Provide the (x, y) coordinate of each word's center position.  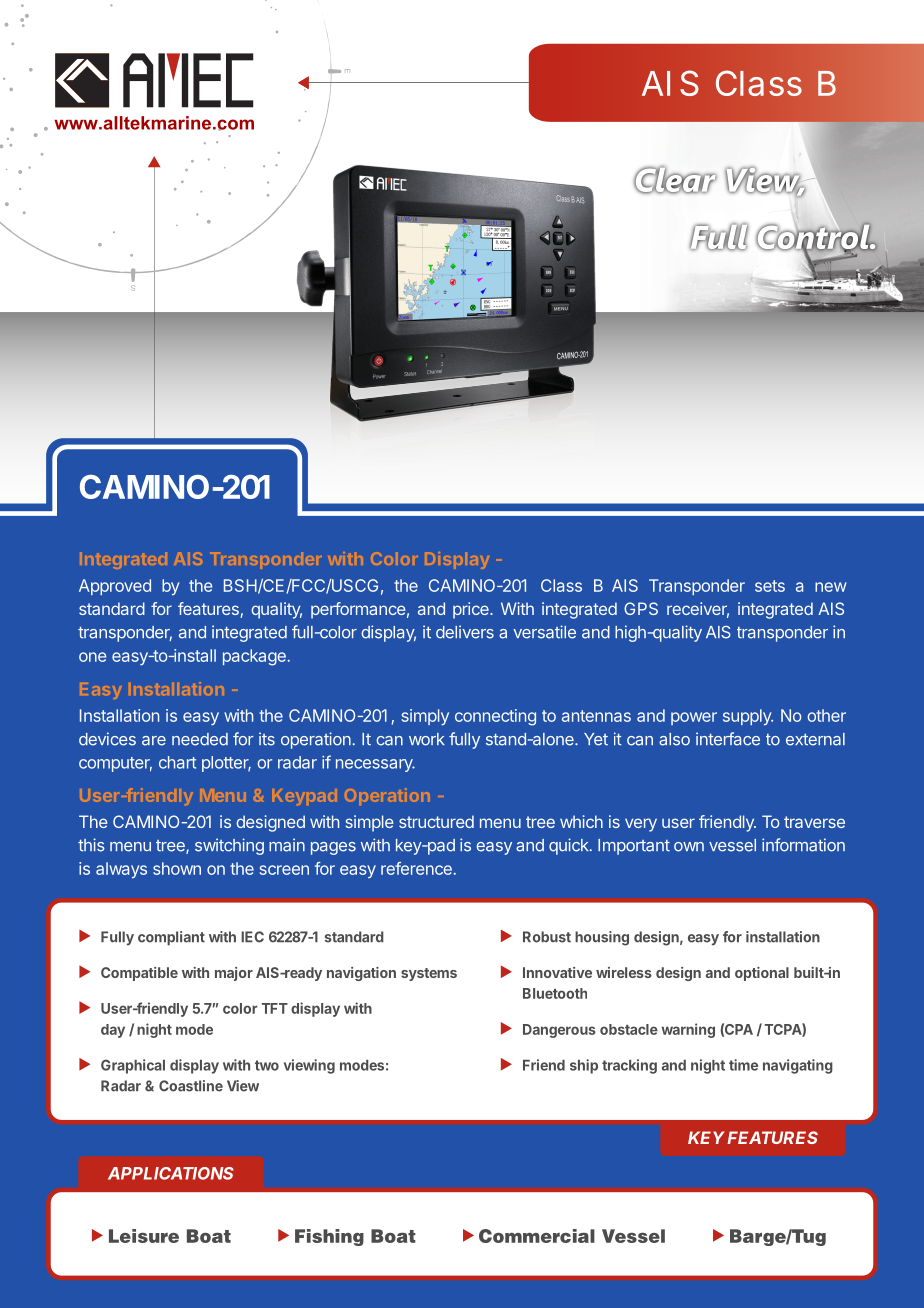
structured (436, 821)
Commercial (537, 1236)
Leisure (144, 1236)
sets (770, 586)
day (113, 1031)
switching (229, 846)
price (472, 610)
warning (688, 1030)
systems (429, 974)
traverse (814, 822)
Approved (115, 587)
